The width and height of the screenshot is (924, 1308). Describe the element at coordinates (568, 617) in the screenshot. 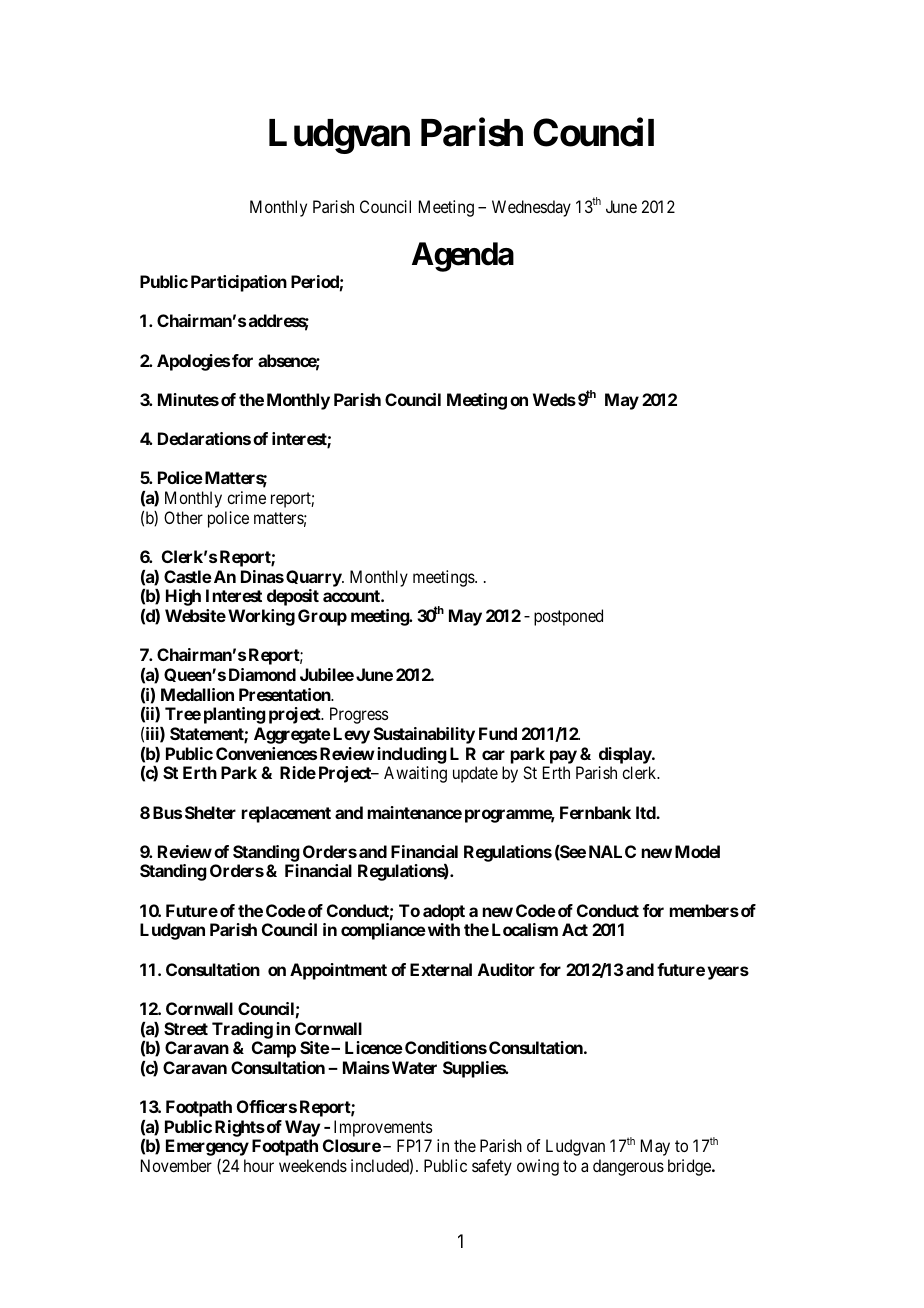

I see `postponed` at that location.
